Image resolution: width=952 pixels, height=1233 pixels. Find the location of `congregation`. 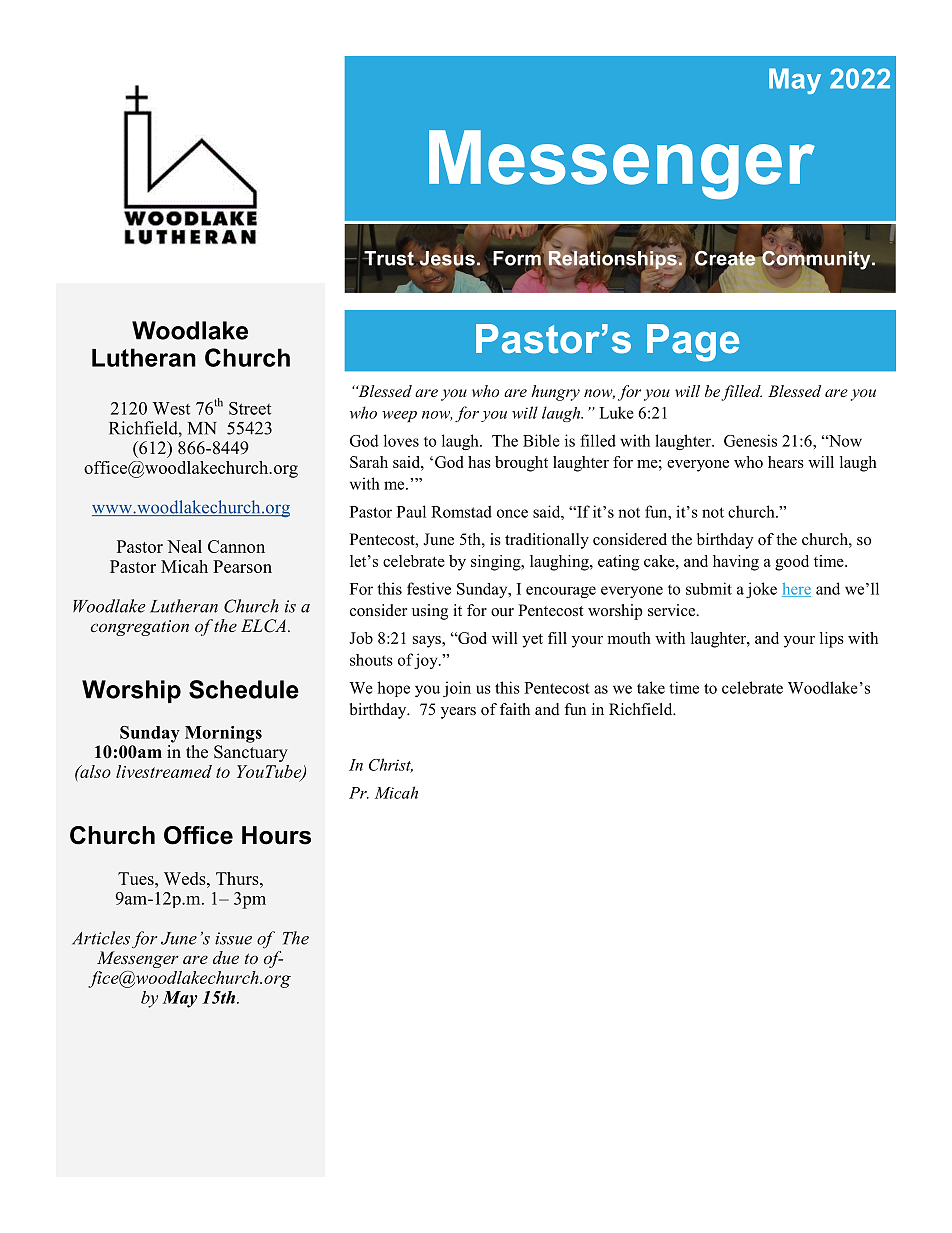

congregation is located at coordinates (140, 628).
